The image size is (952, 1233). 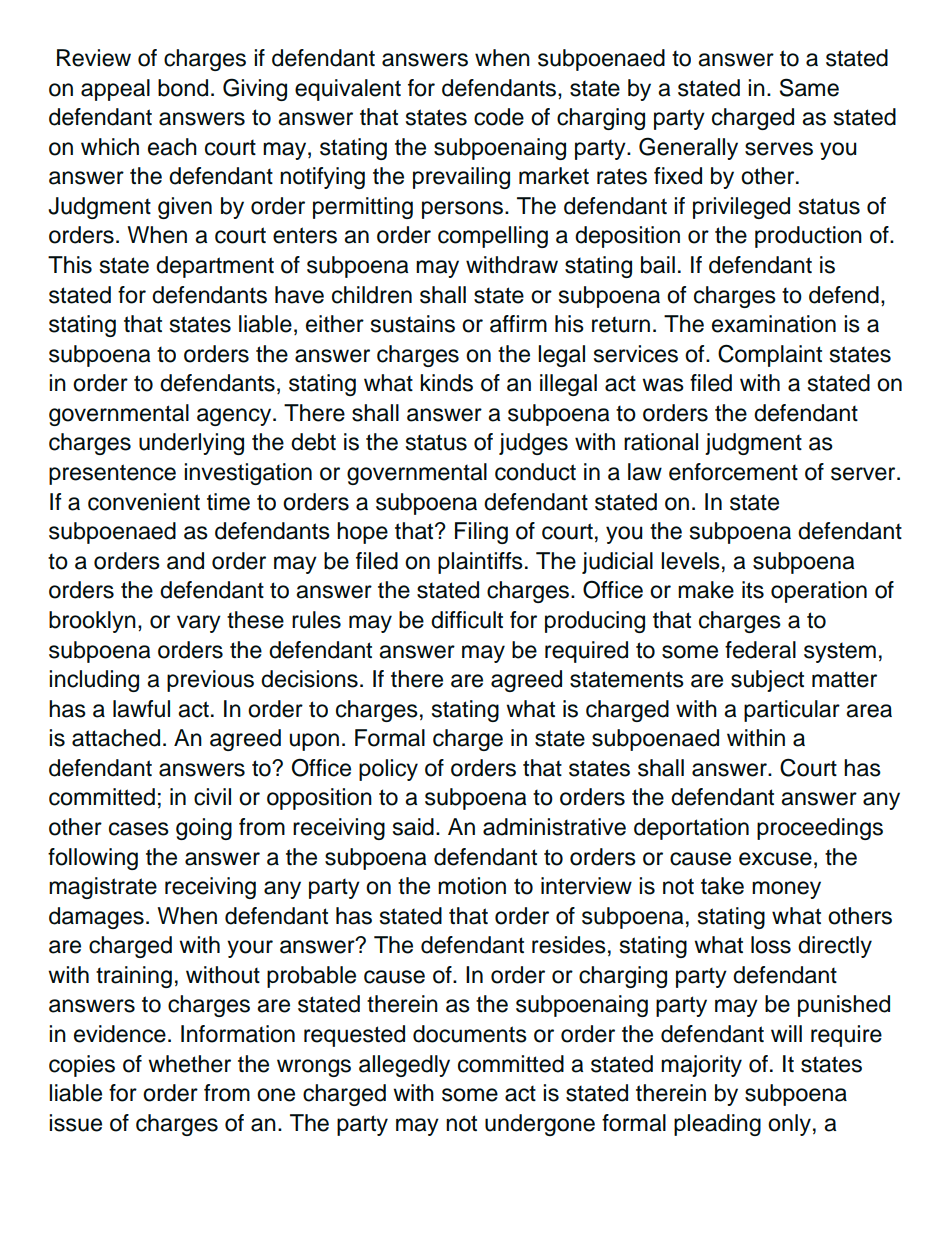 I want to click on Filing, so click(x=481, y=533).
